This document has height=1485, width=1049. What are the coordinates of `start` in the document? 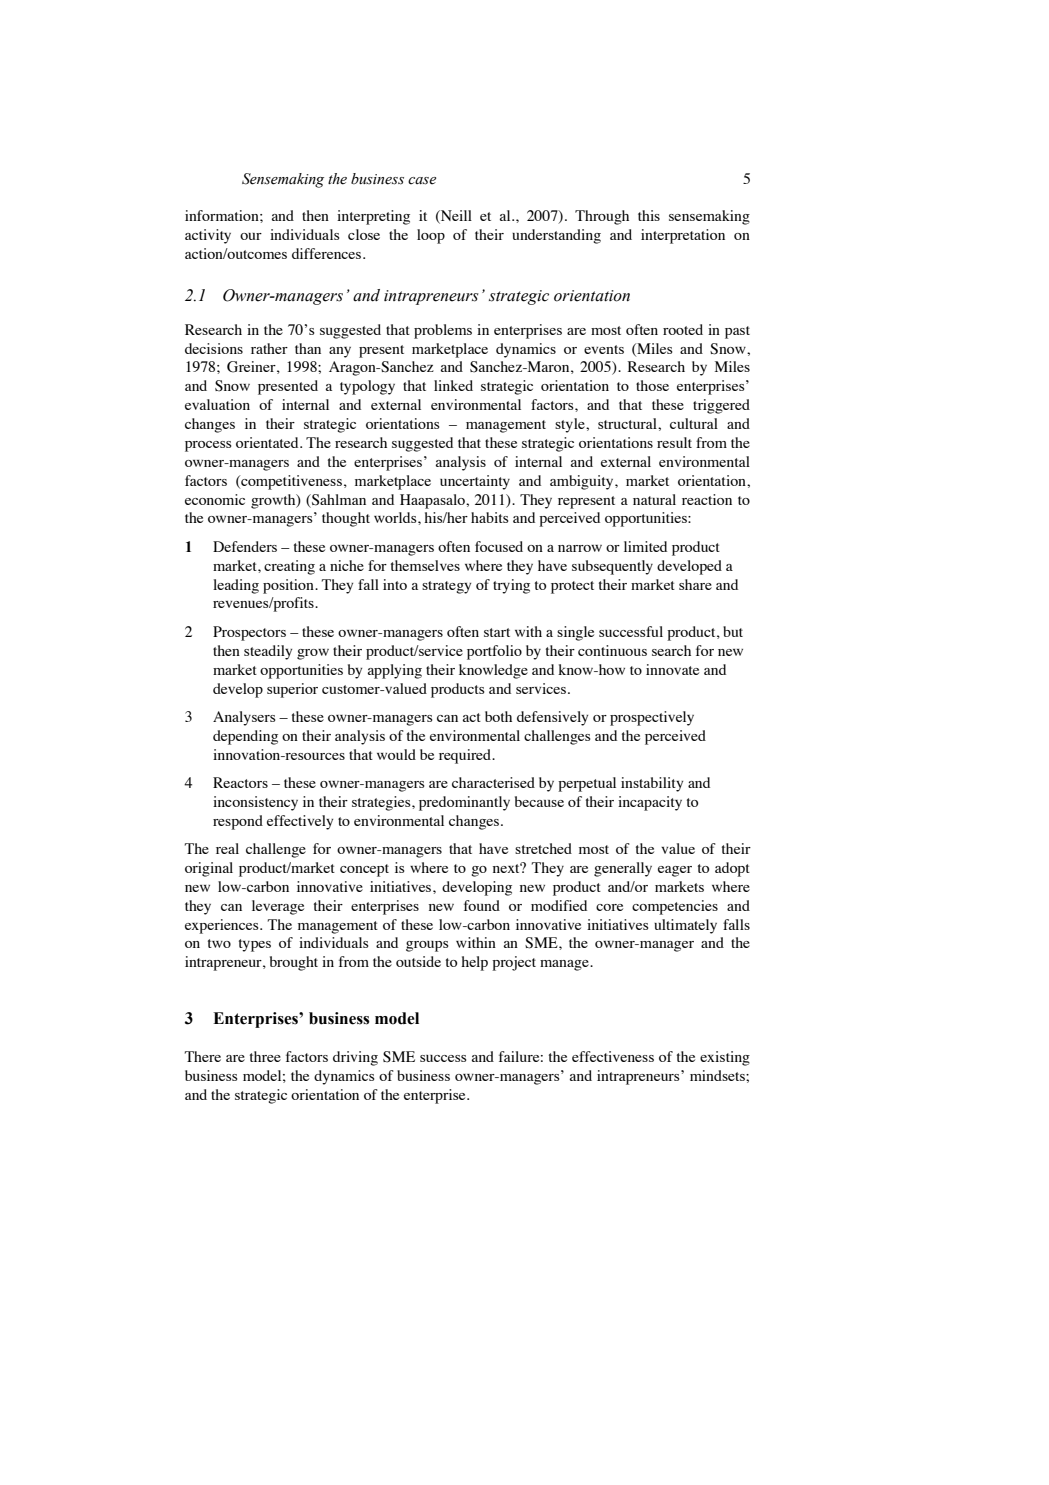 It's located at (497, 632).
